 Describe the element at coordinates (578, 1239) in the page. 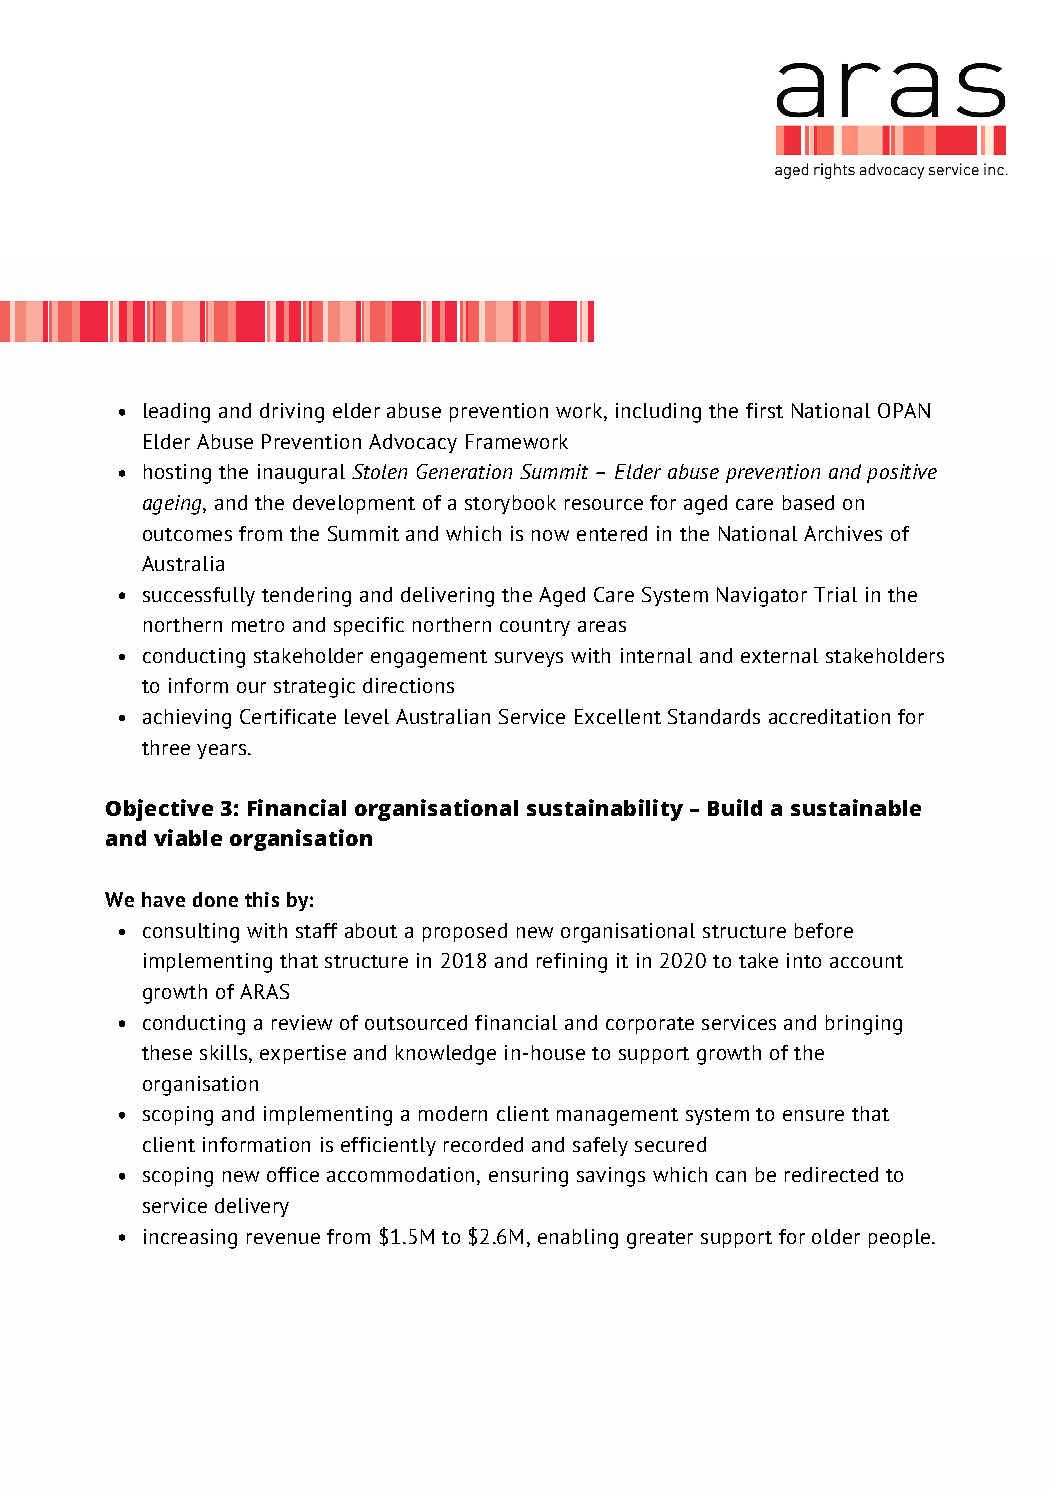

I see `enabling` at that location.
